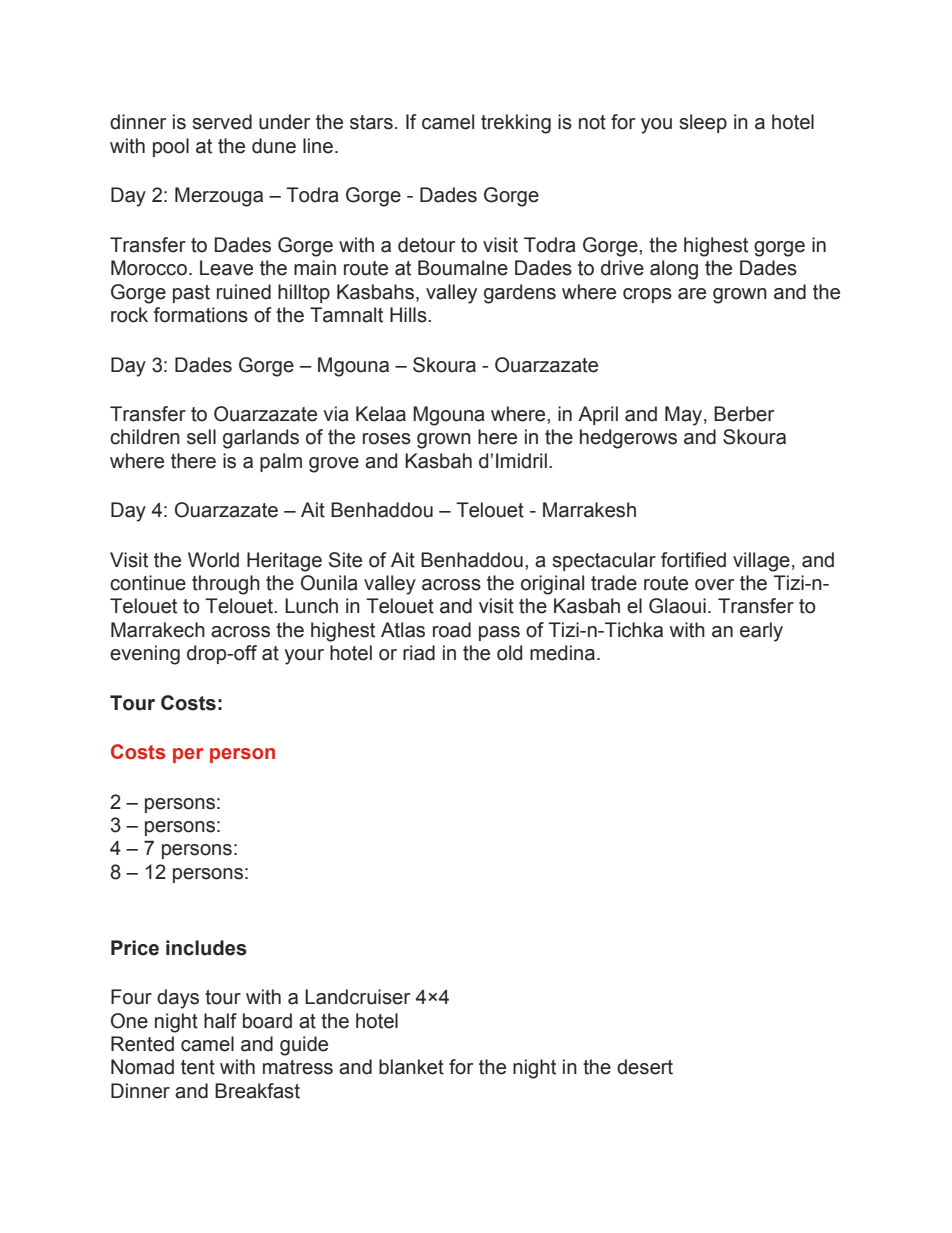 The image size is (952, 1233). Describe the element at coordinates (387, 439) in the screenshot. I see `roses` at that location.
